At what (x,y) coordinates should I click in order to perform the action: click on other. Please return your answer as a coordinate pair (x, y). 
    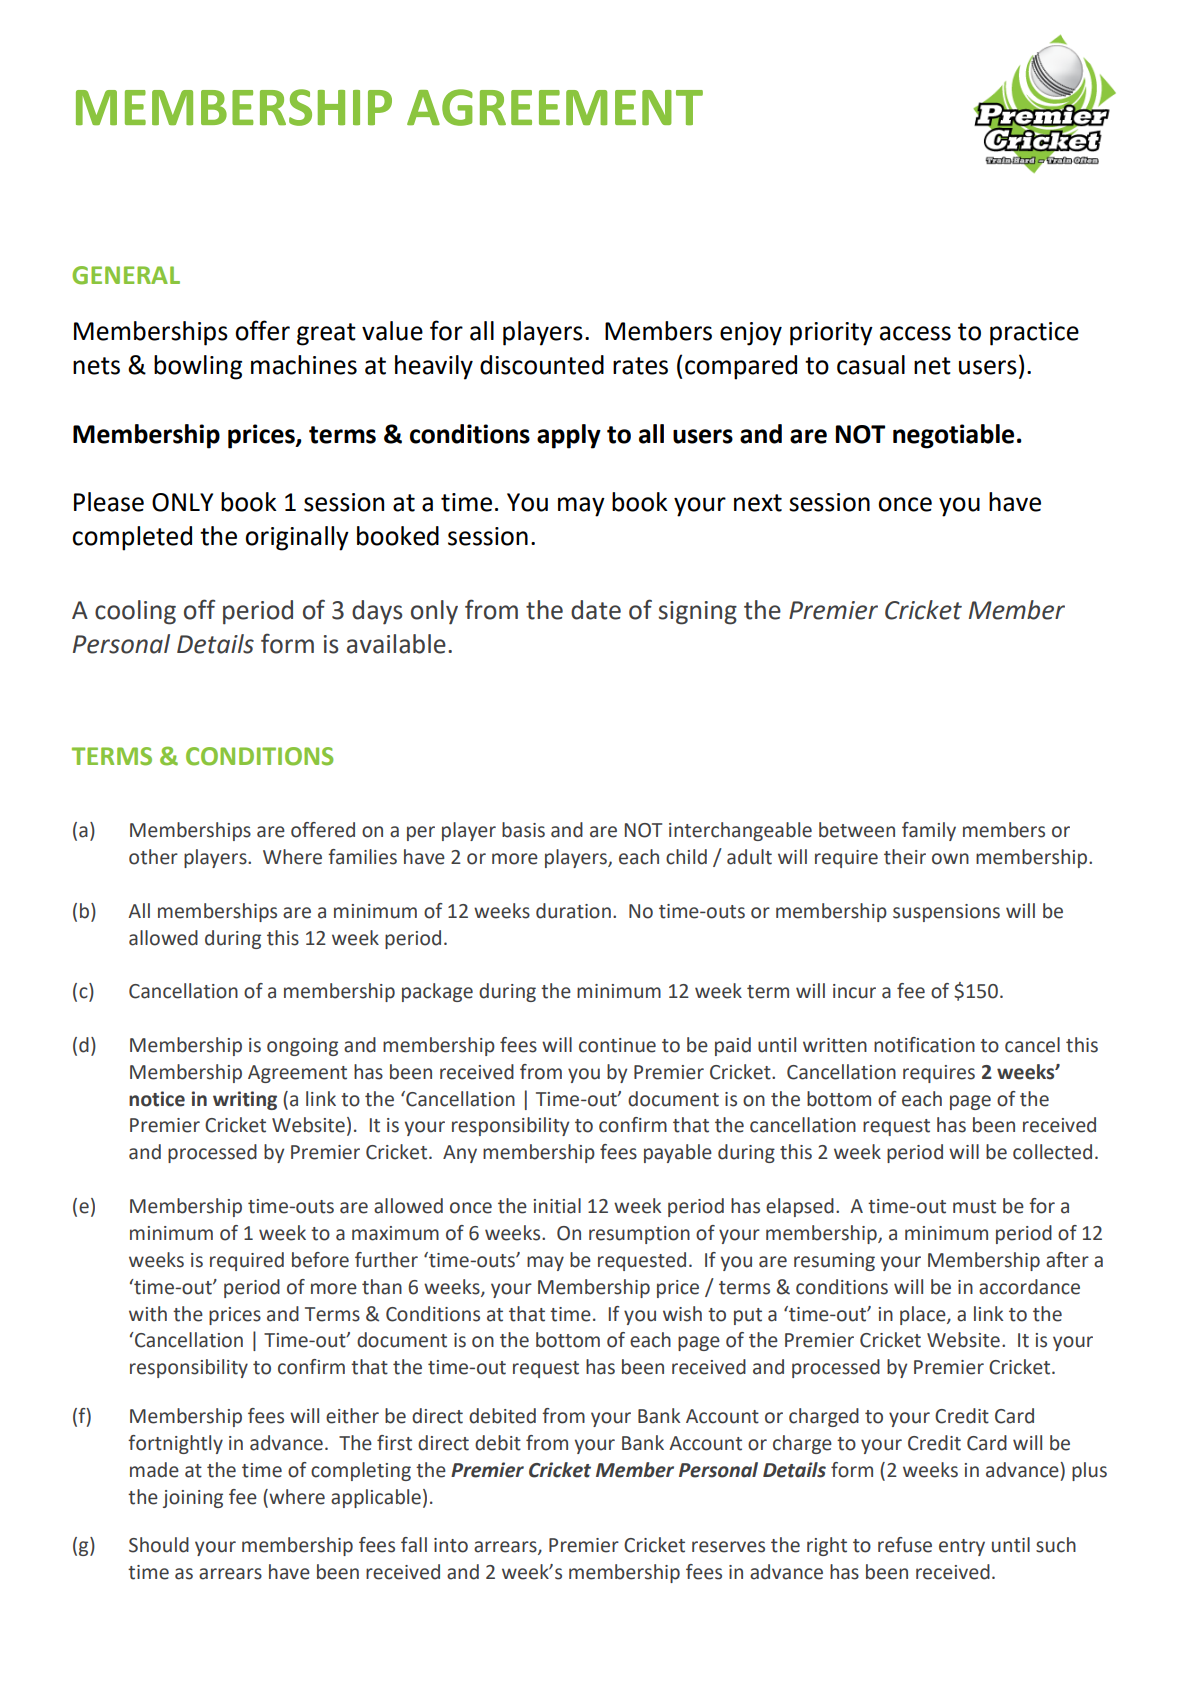
    Looking at the image, I should click on (153, 857).
